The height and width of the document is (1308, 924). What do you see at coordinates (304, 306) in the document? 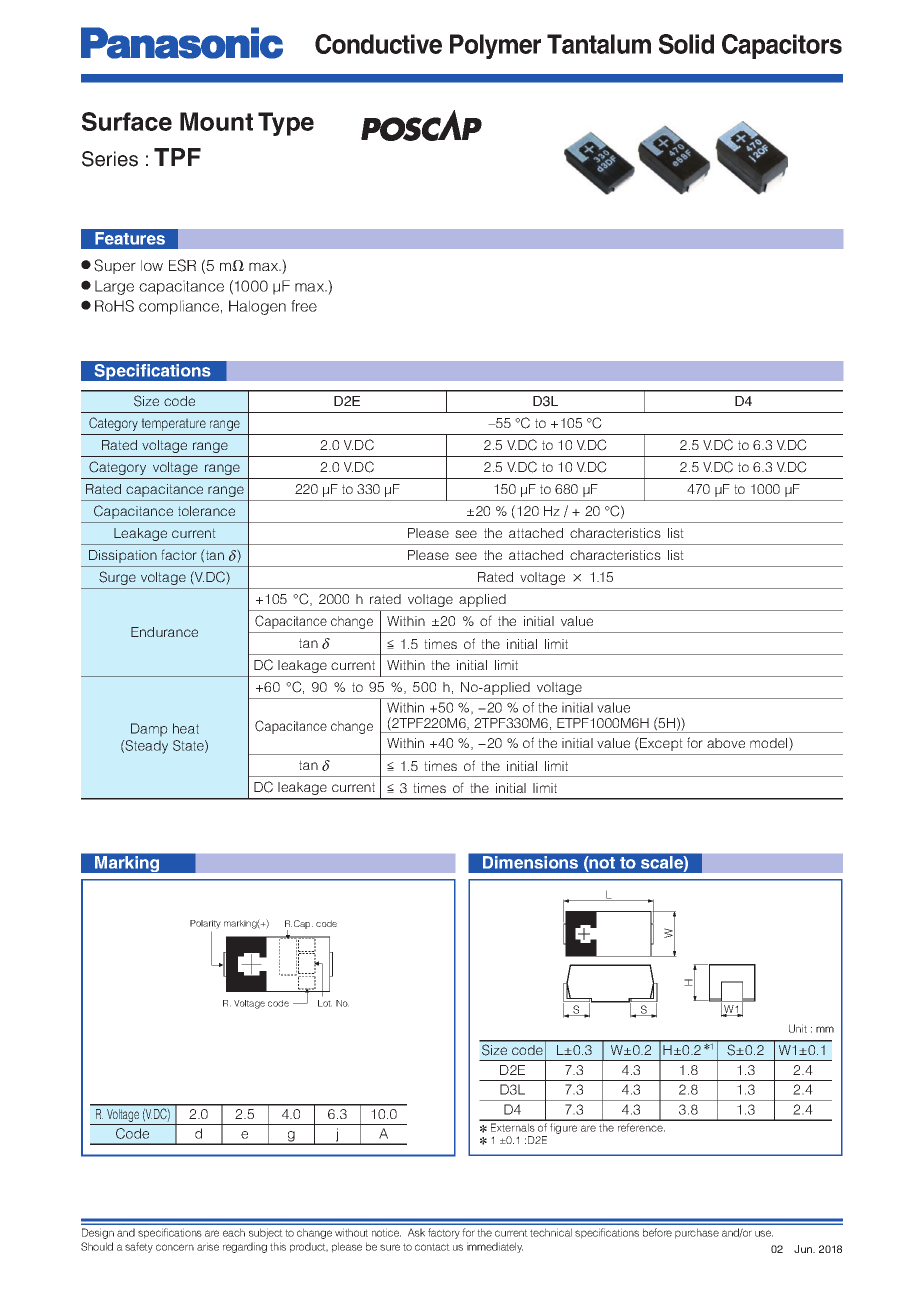
I see `free` at bounding box center [304, 306].
